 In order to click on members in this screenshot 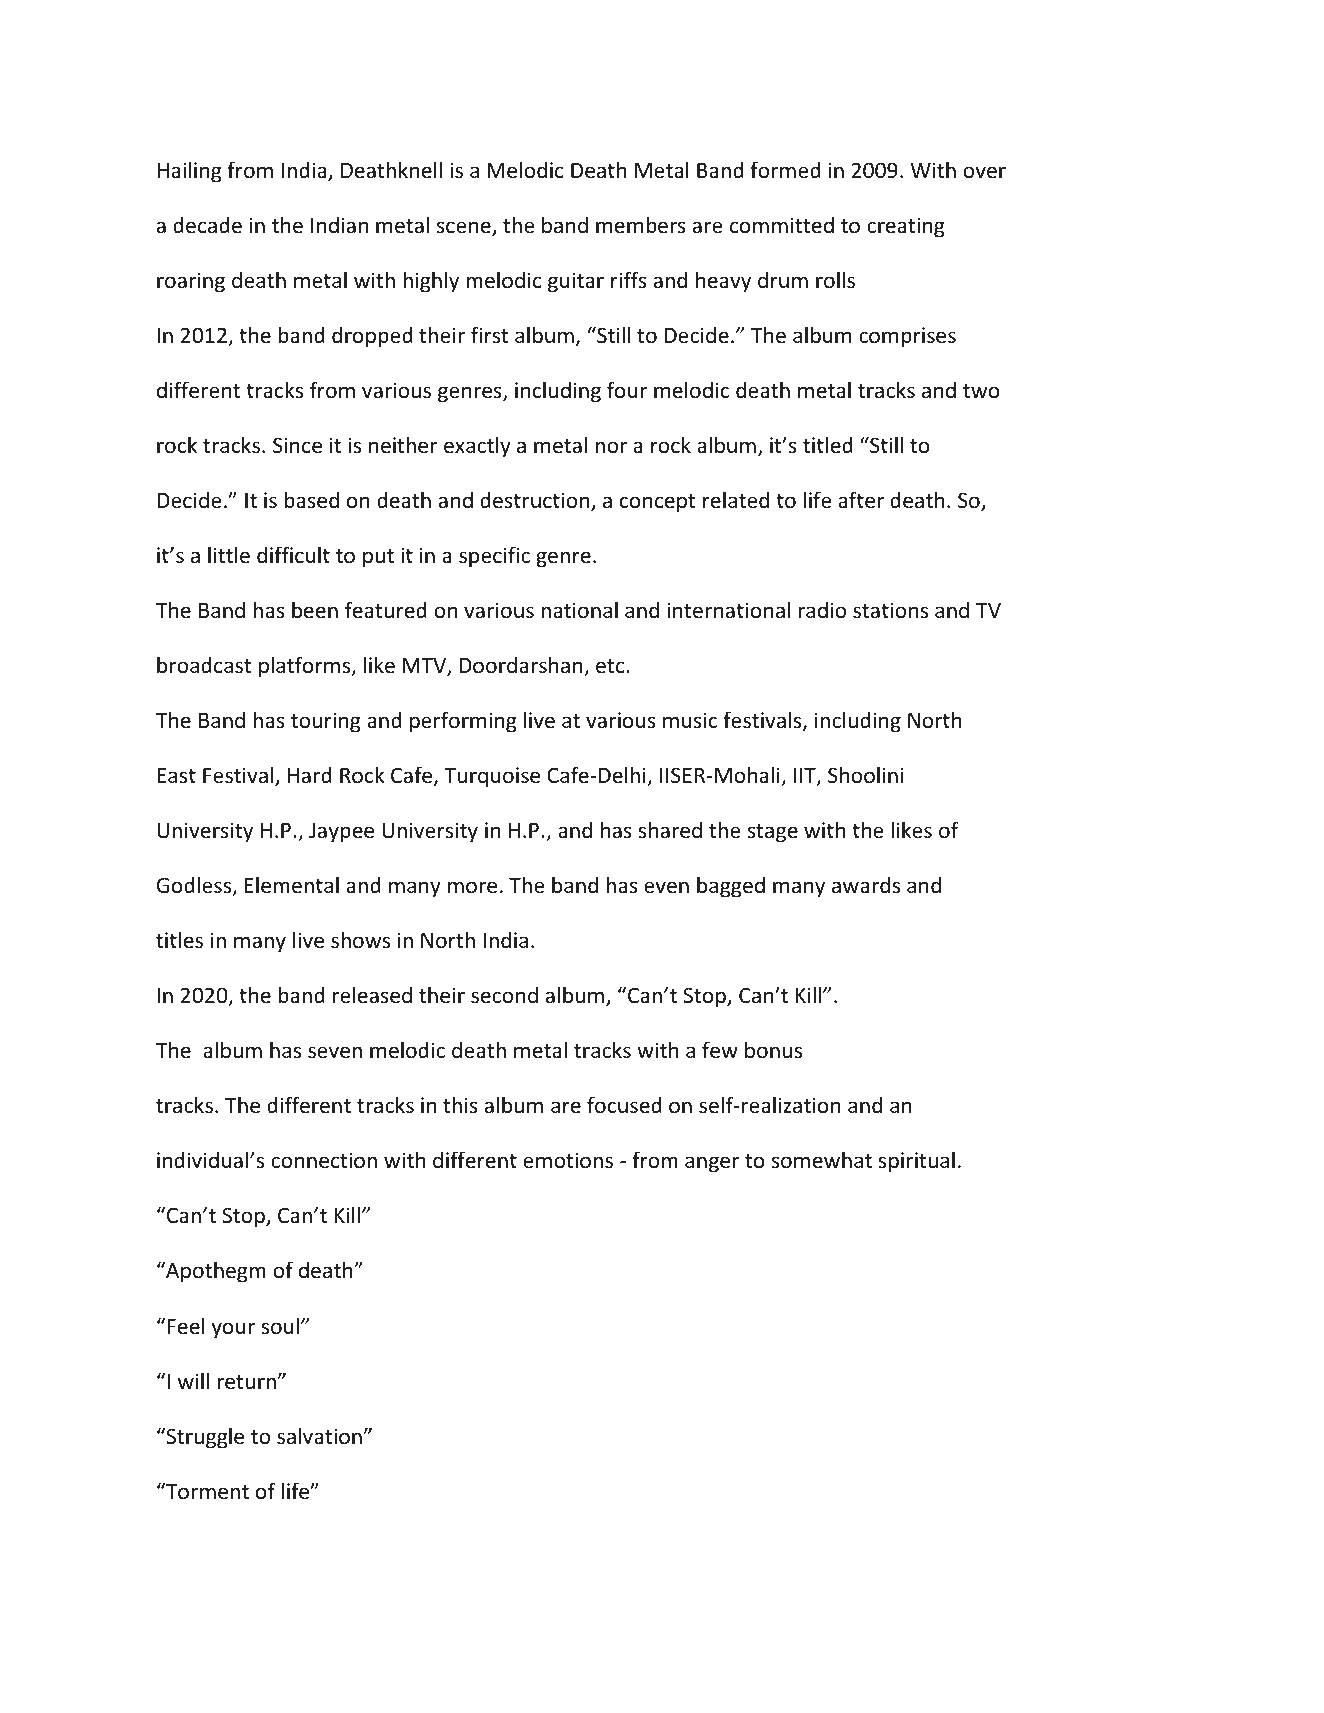, I will do `click(641, 225)`.
